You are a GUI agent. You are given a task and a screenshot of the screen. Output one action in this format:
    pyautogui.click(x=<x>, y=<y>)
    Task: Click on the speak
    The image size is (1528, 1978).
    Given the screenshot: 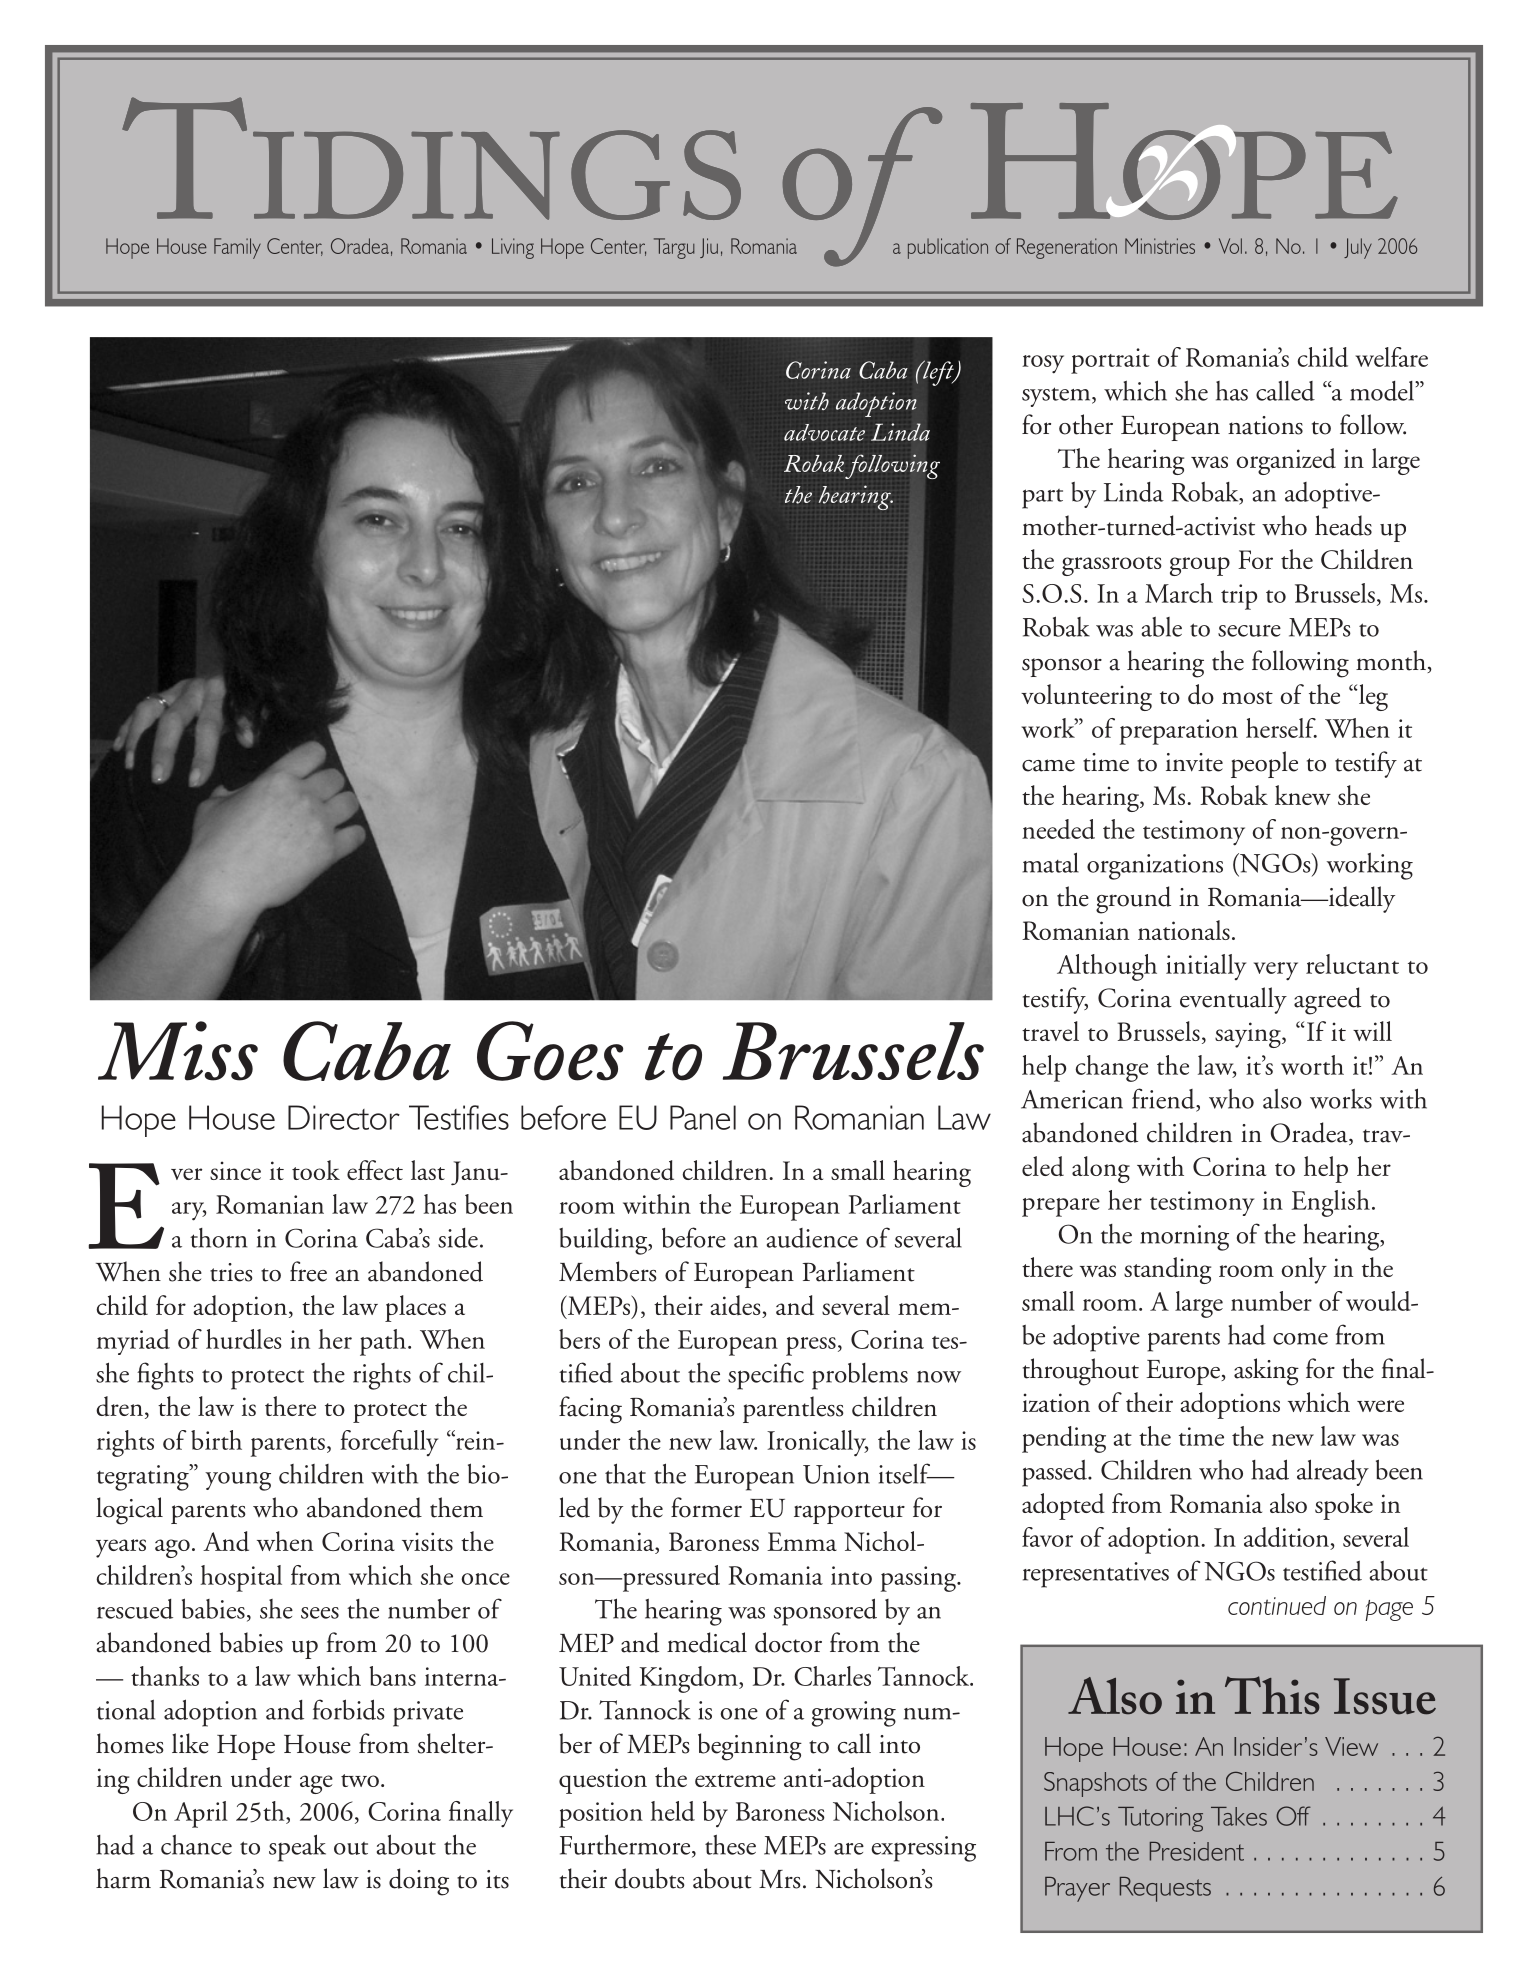 What is the action you would take?
    pyautogui.click(x=297, y=1848)
